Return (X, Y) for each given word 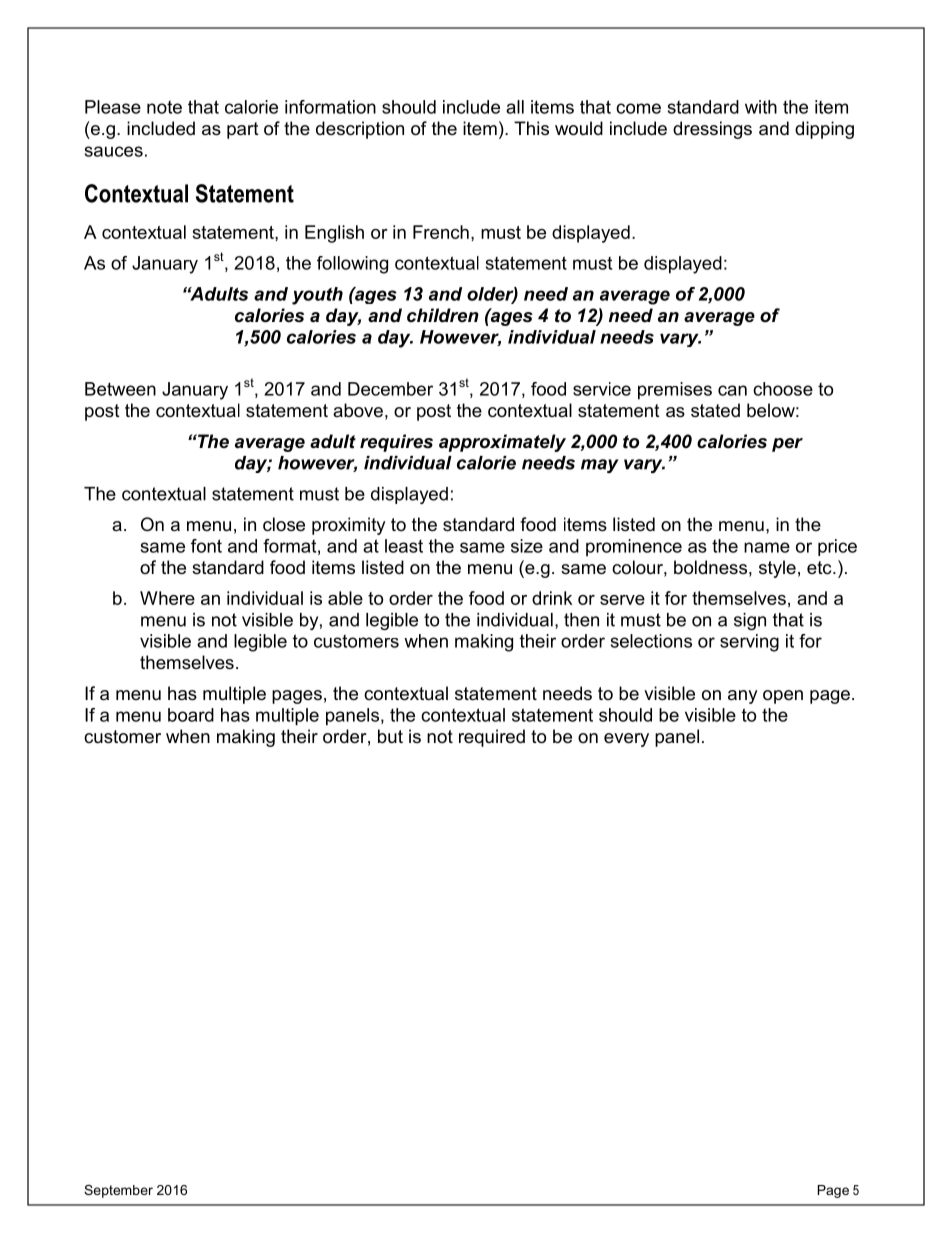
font (206, 546)
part (243, 130)
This (531, 128)
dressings (712, 130)
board (191, 715)
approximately (502, 443)
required (492, 738)
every (626, 740)
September (118, 1191)
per (787, 445)
